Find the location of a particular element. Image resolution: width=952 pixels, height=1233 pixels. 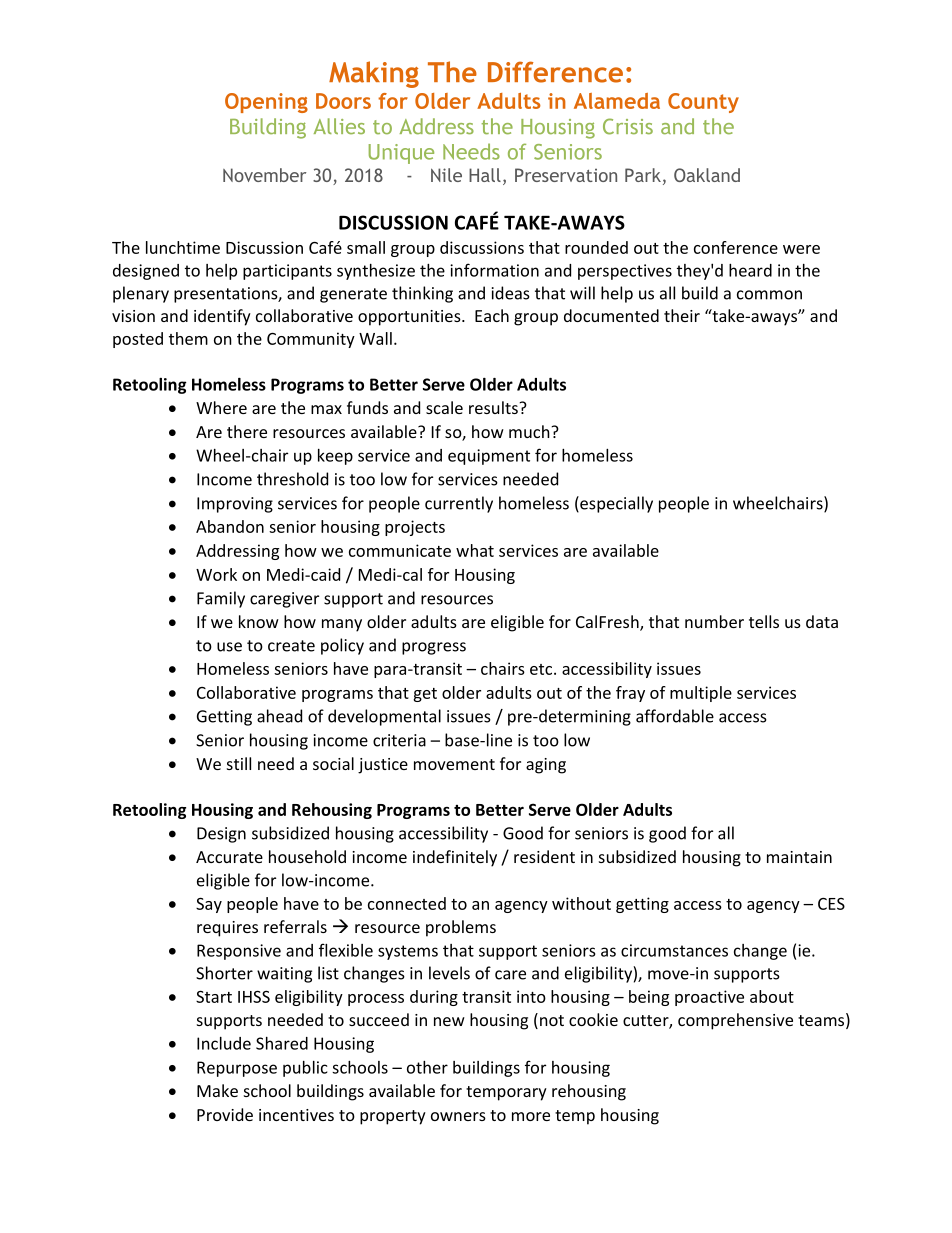

indefinitely is located at coordinates (455, 858).
